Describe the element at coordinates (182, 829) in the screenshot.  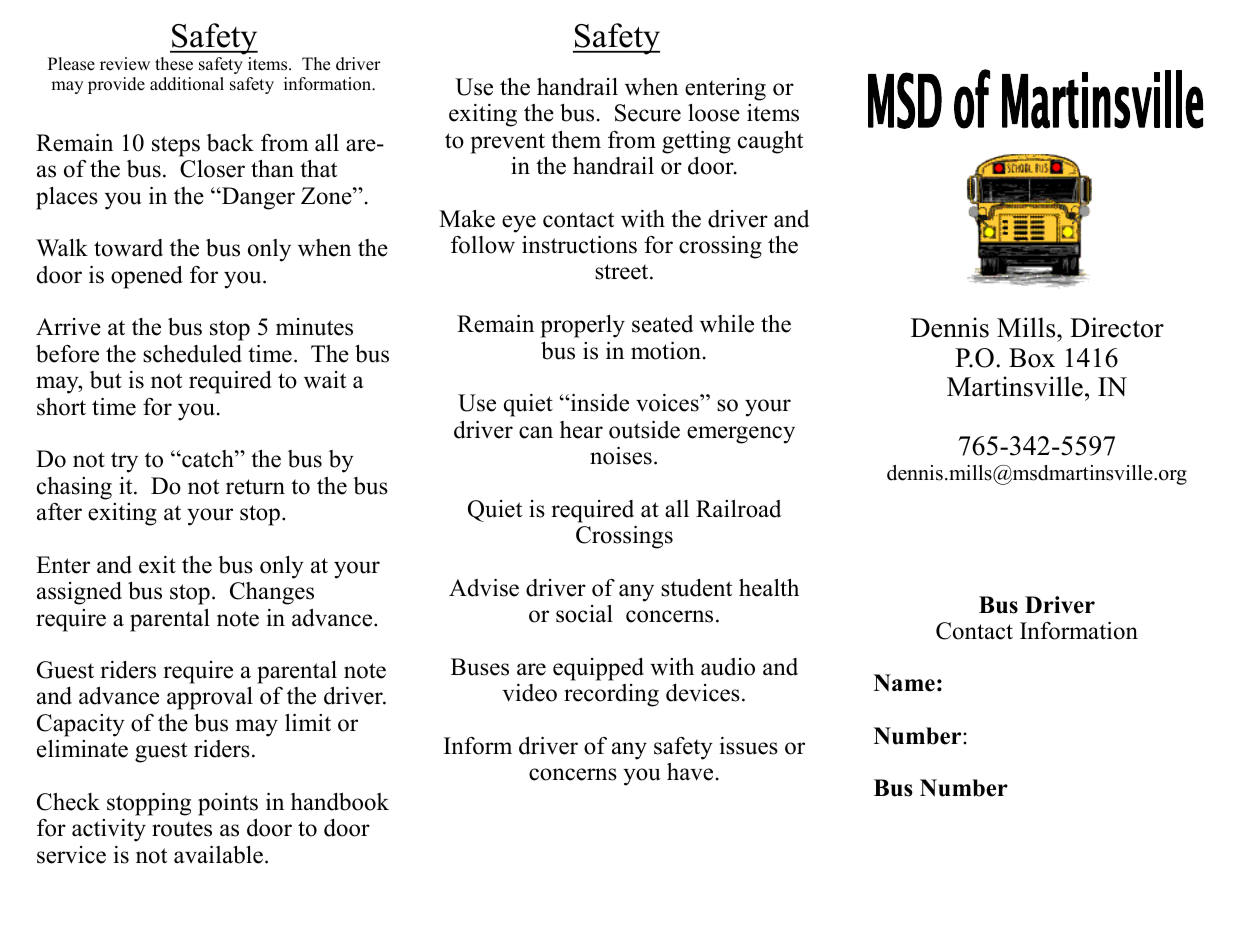
I see `routes` at that location.
